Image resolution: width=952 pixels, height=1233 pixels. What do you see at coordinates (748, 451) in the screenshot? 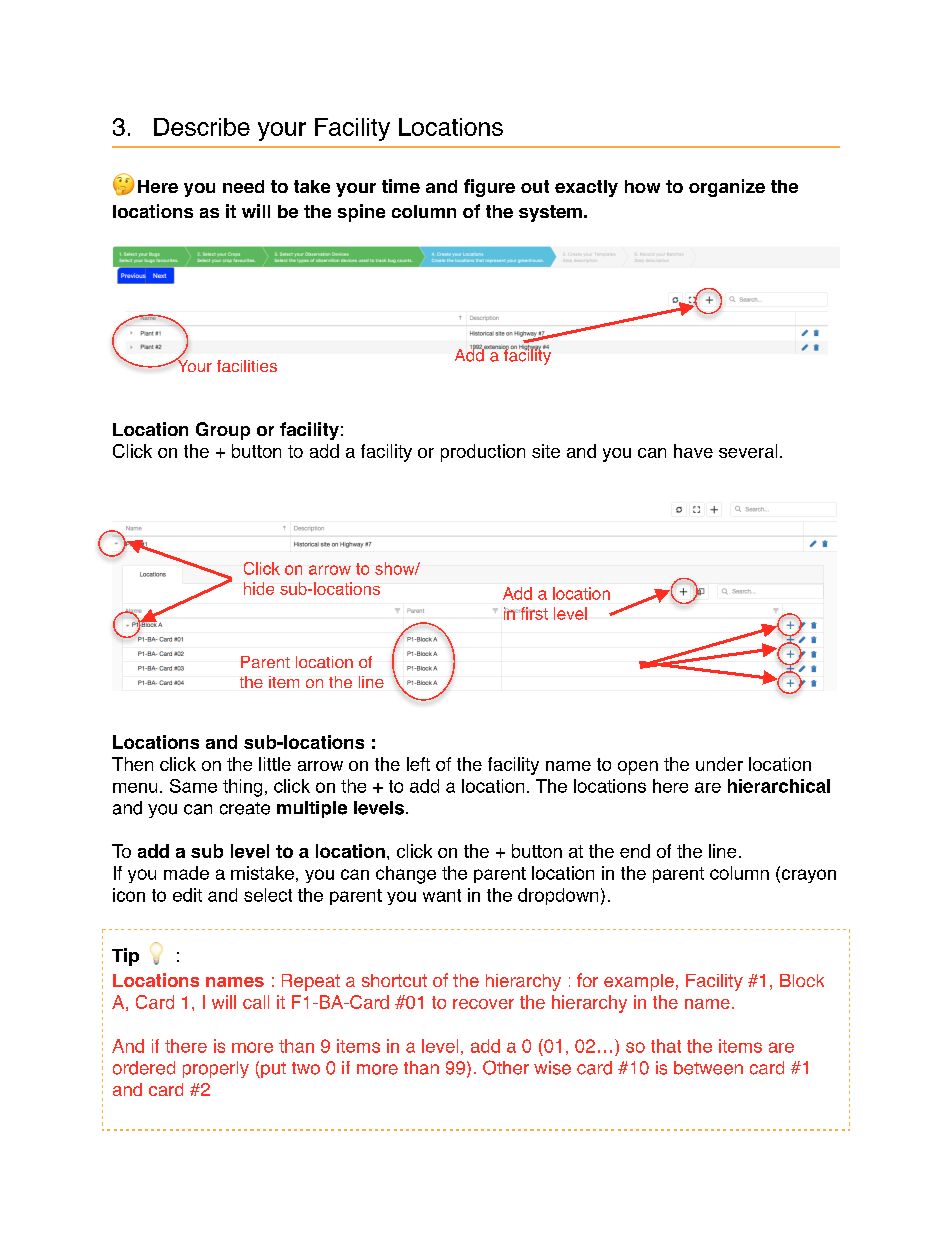
I see `several` at bounding box center [748, 451].
